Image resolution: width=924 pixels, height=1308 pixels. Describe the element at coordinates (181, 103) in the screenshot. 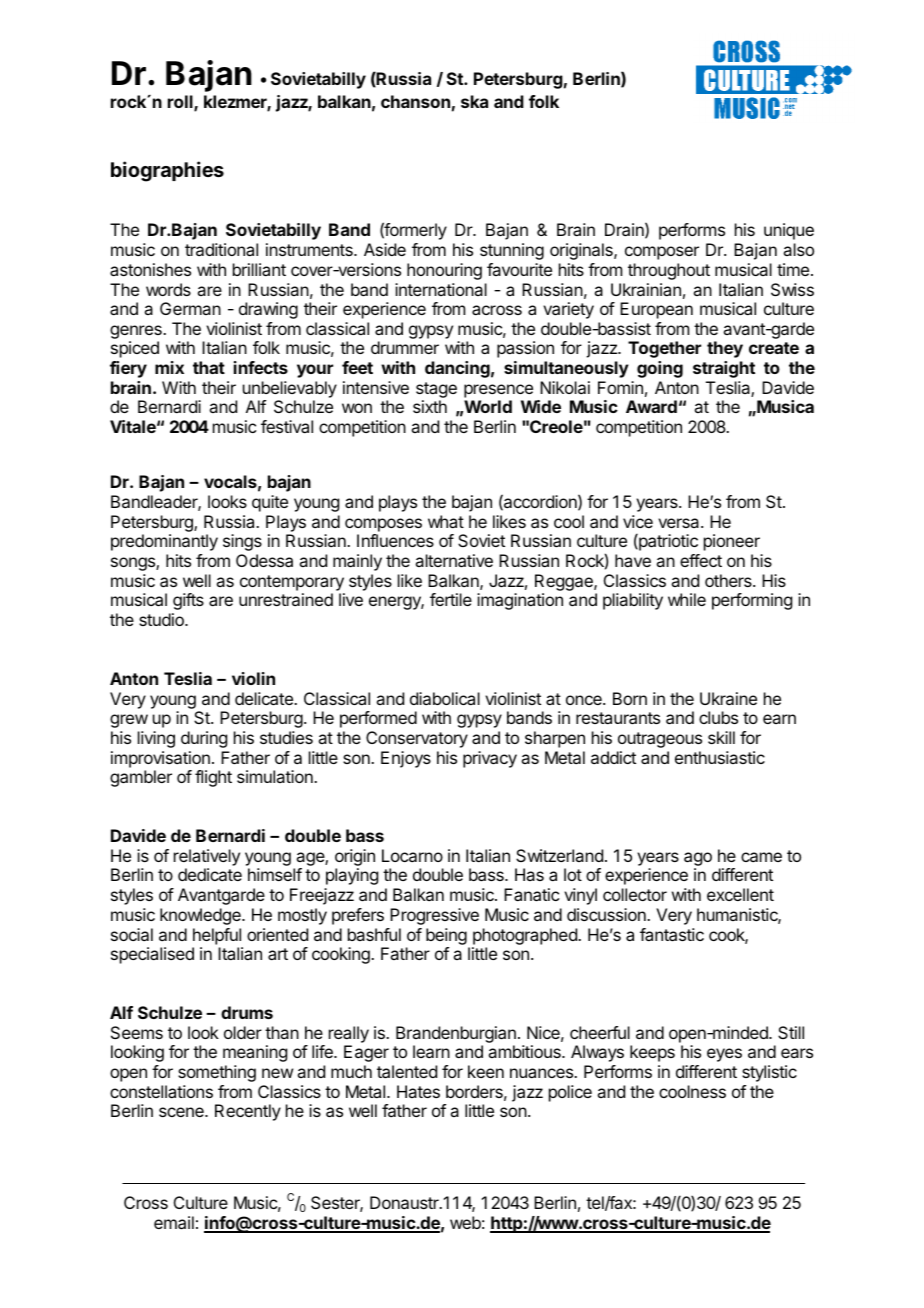

I see `roll` at that location.
